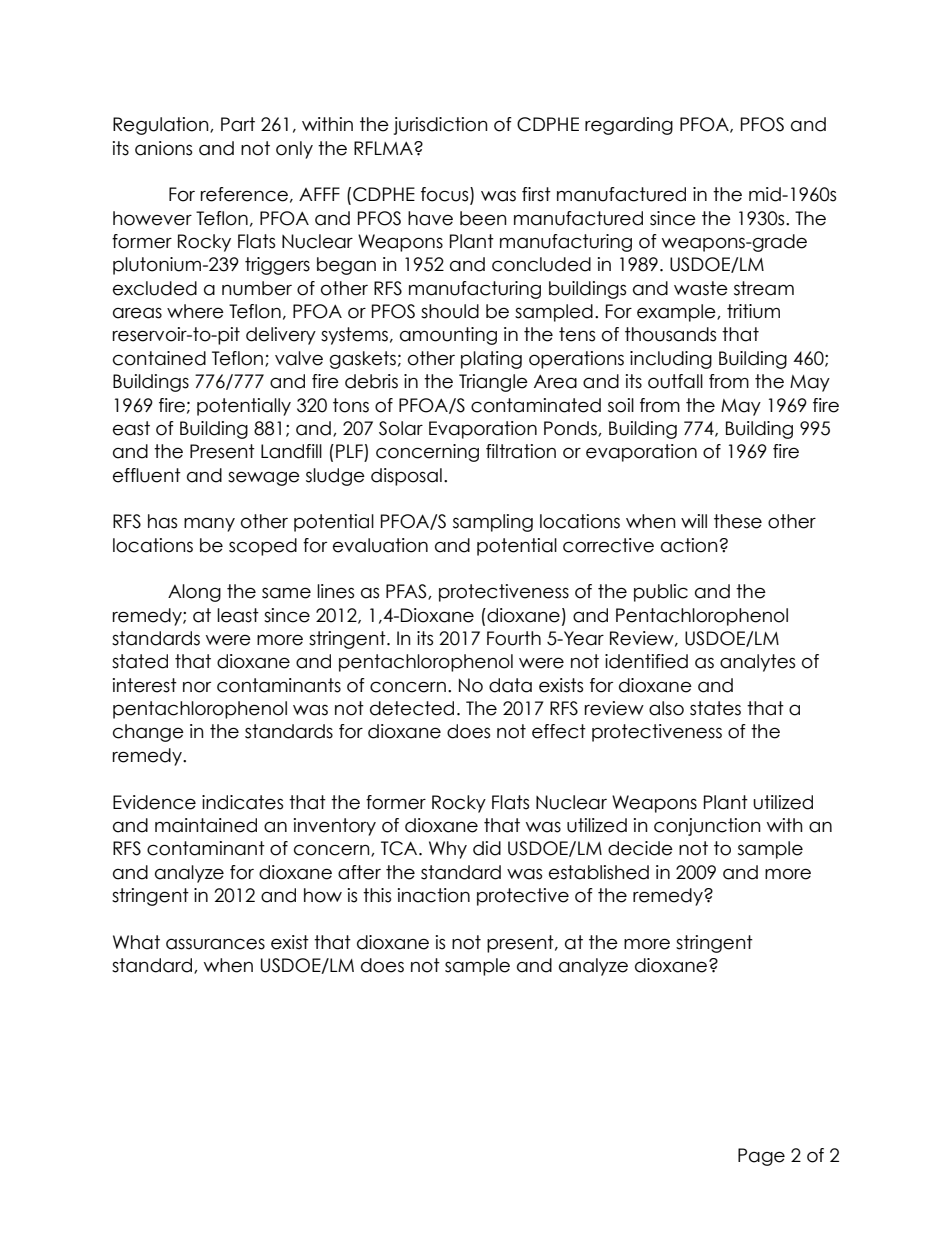  Describe the element at coordinates (493, 383) in the page. I see `Triangle` at that location.
